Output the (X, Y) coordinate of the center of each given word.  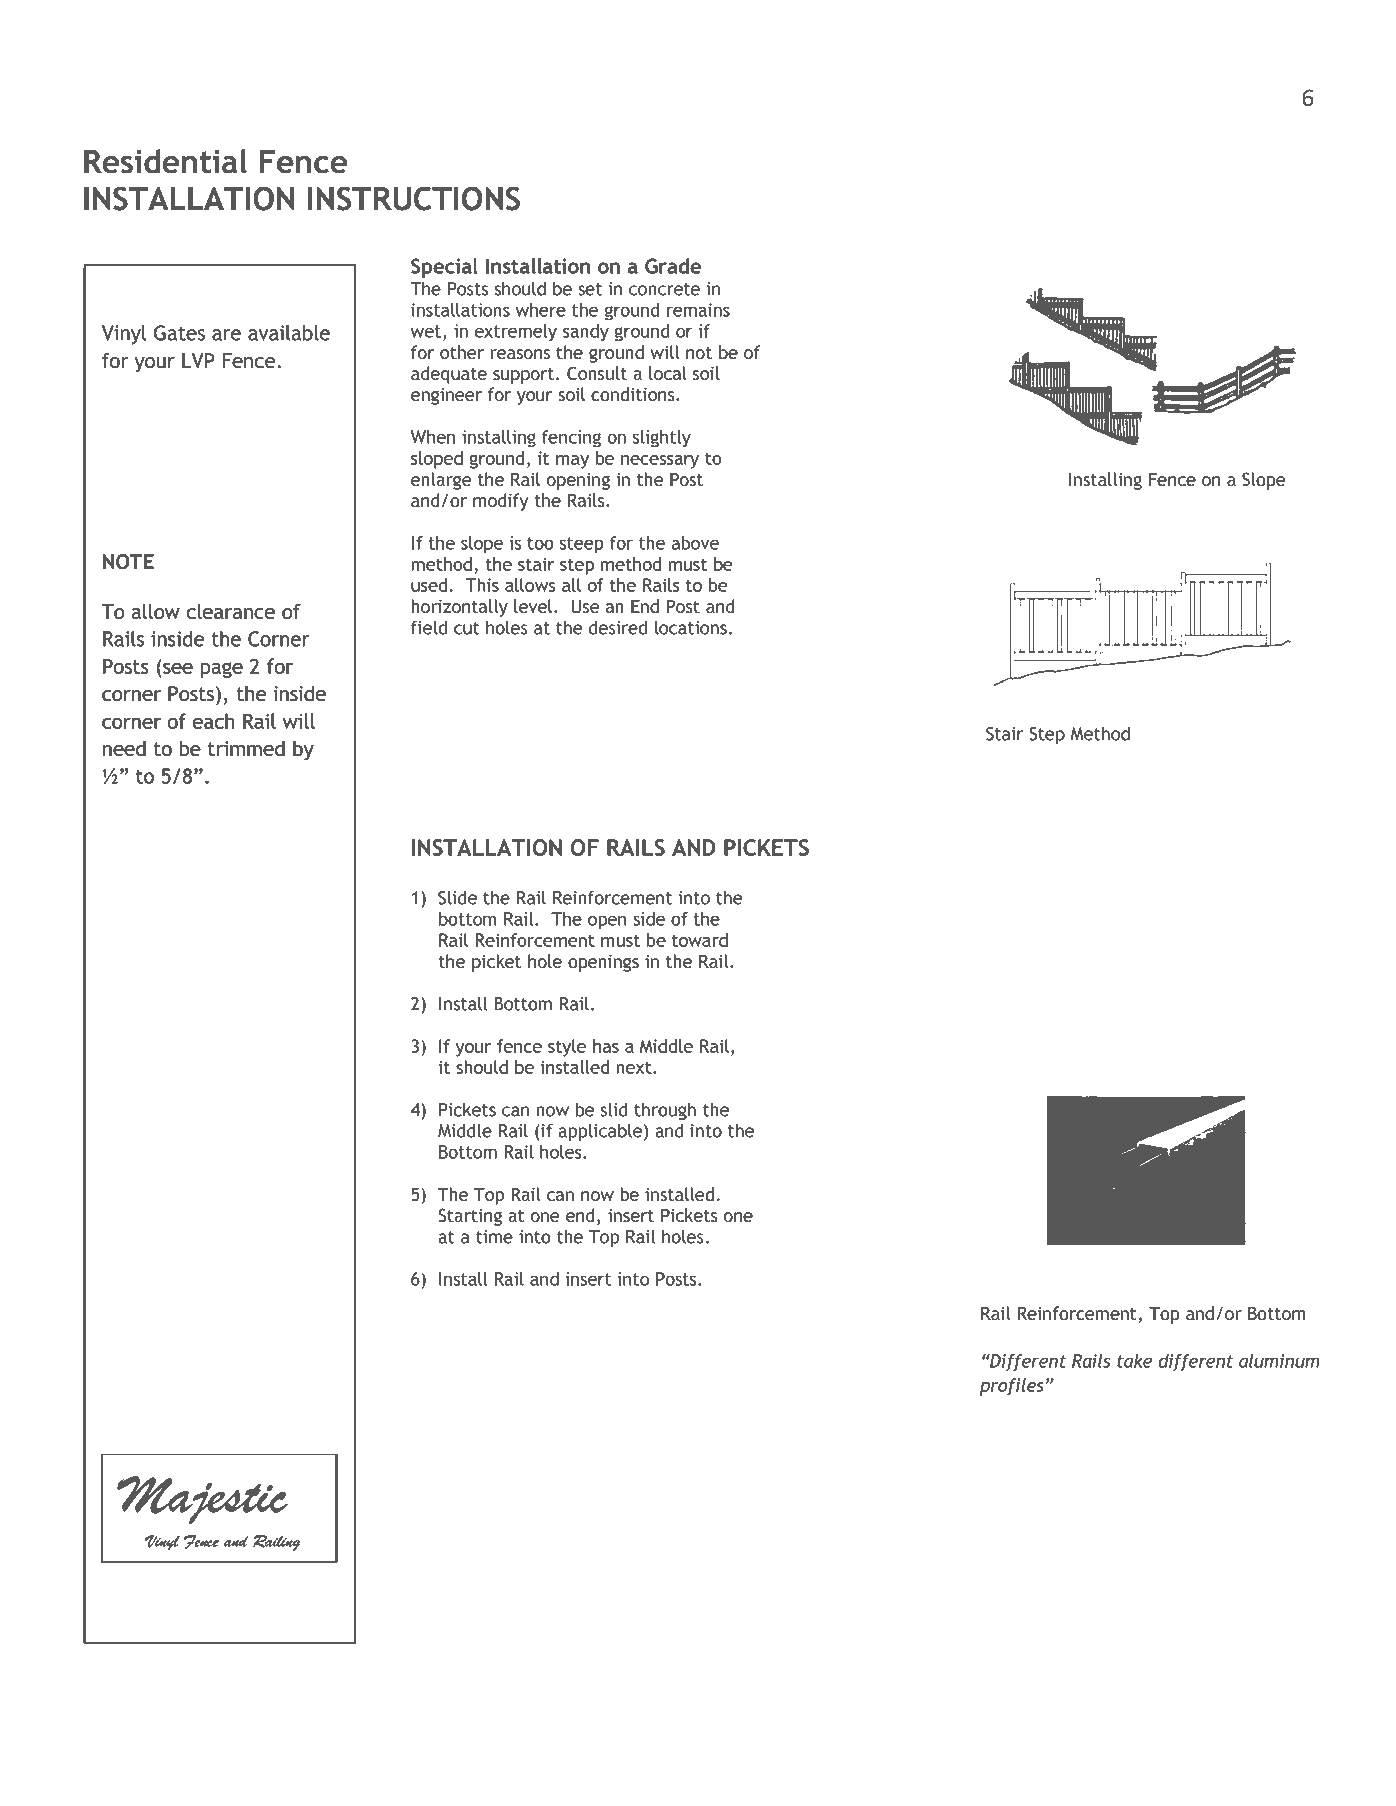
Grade (673, 266)
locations (691, 627)
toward (700, 940)
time (494, 1237)
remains (698, 310)
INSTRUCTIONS (414, 198)
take (1134, 1361)
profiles (1012, 1387)
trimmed (246, 748)
